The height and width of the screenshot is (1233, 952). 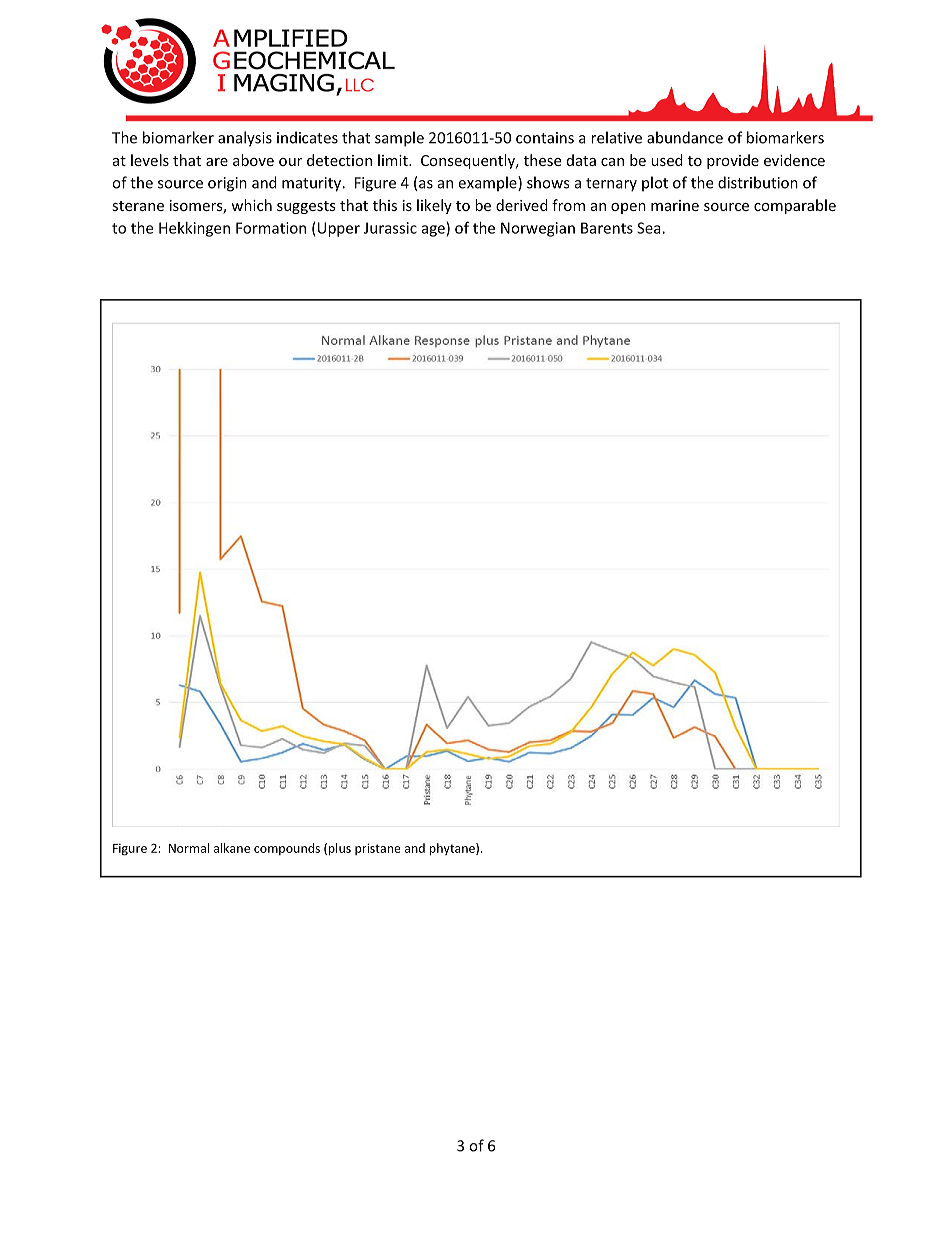 What do you see at coordinates (232, 848) in the screenshot?
I see `alkane` at bounding box center [232, 848].
